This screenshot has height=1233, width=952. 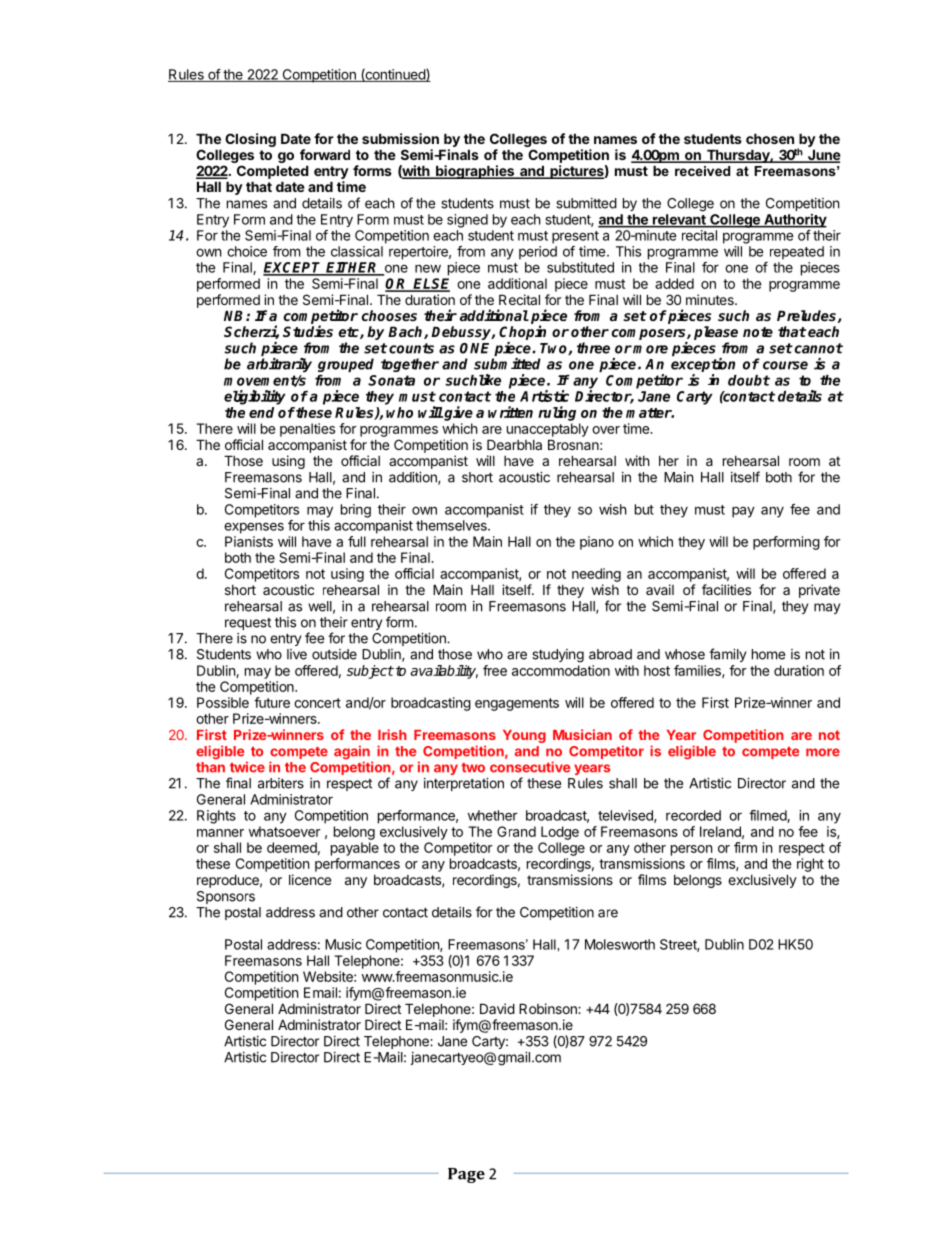 I want to click on biographies, so click(x=475, y=172).
